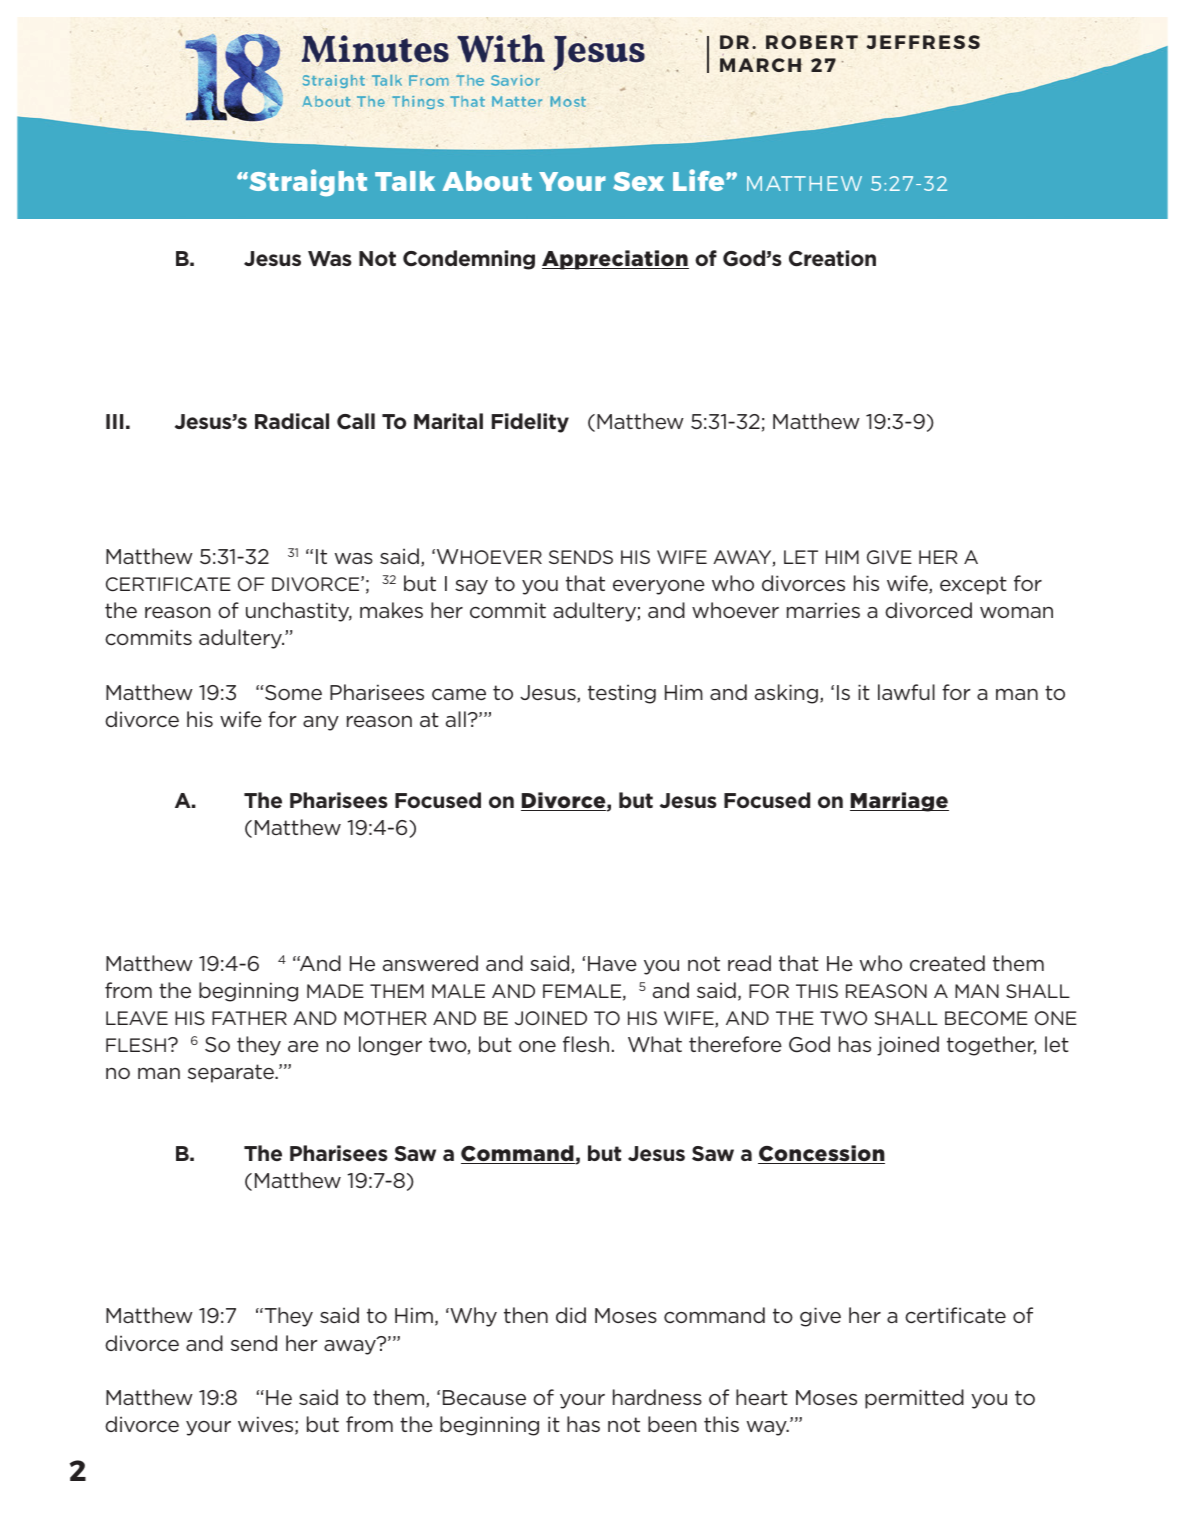 The height and width of the document is (1534, 1185). I want to click on Have, so click(612, 963).
